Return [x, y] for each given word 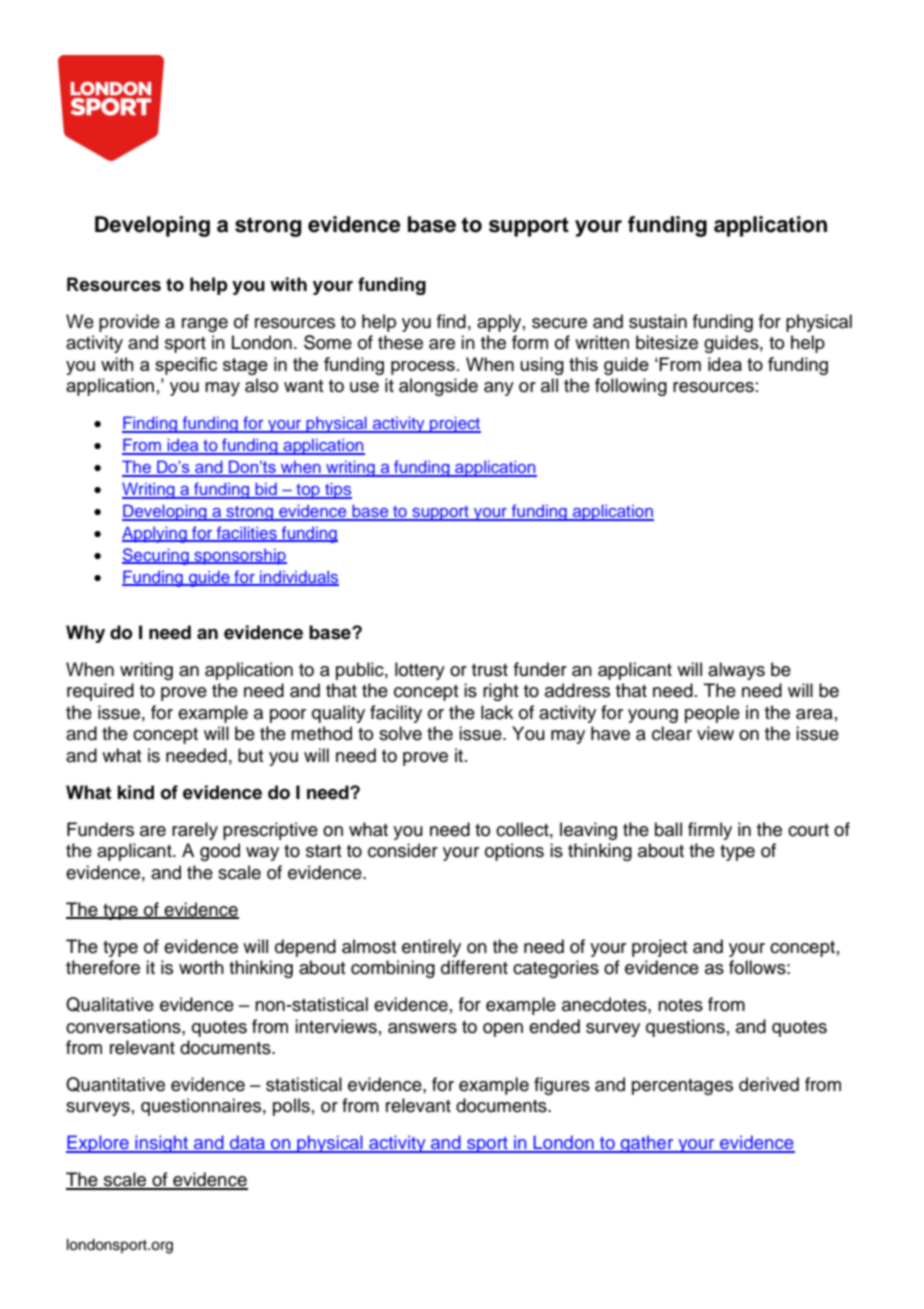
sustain [658, 321]
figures [562, 1086]
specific [186, 366]
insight [161, 1144]
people [712, 714]
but [251, 755]
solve [400, 733]
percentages [682, 1087]
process [423, 368]
